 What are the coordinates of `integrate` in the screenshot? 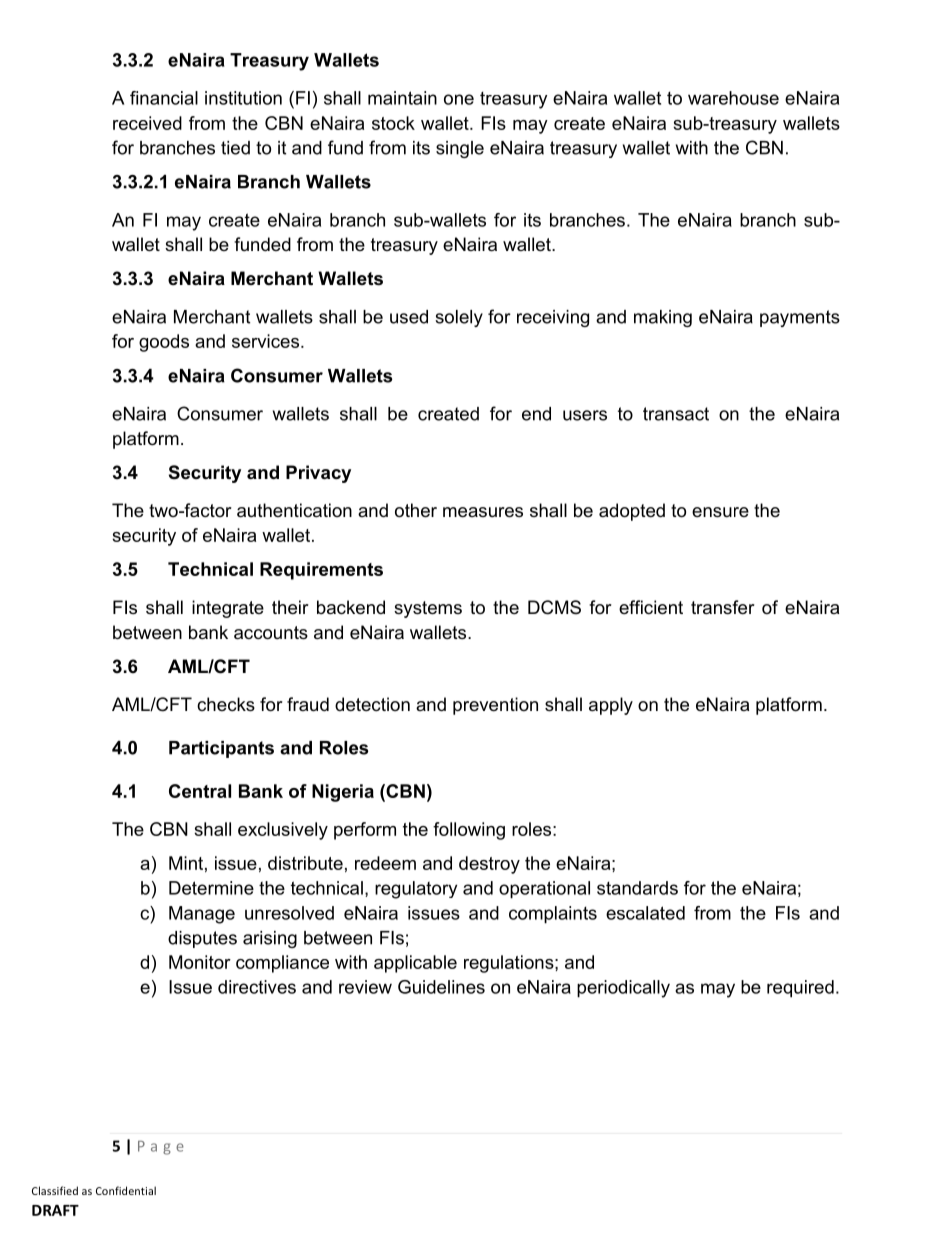 It's located at (228, 609).
